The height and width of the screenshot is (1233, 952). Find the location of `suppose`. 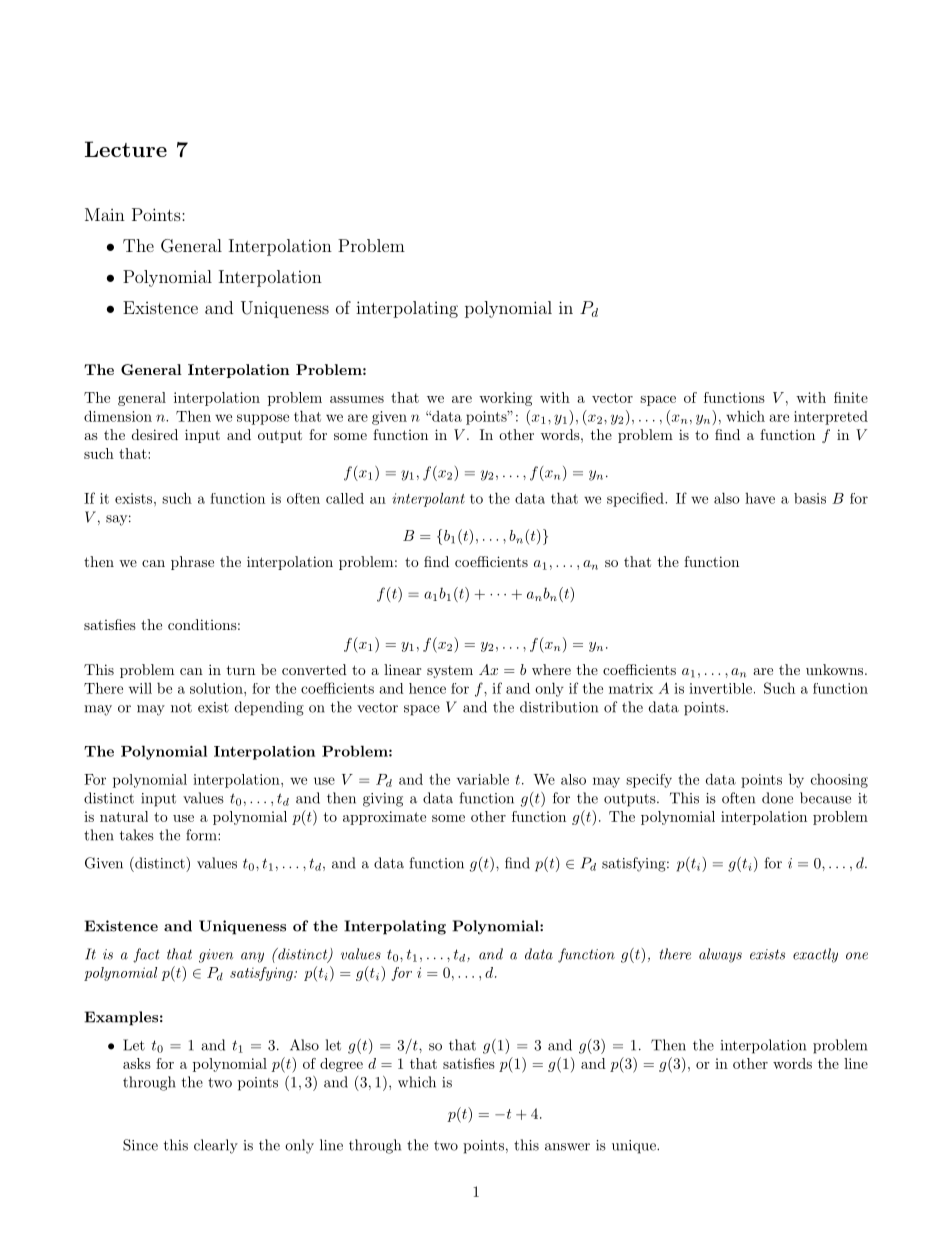

suppose is located at coordinates (263, 419).
